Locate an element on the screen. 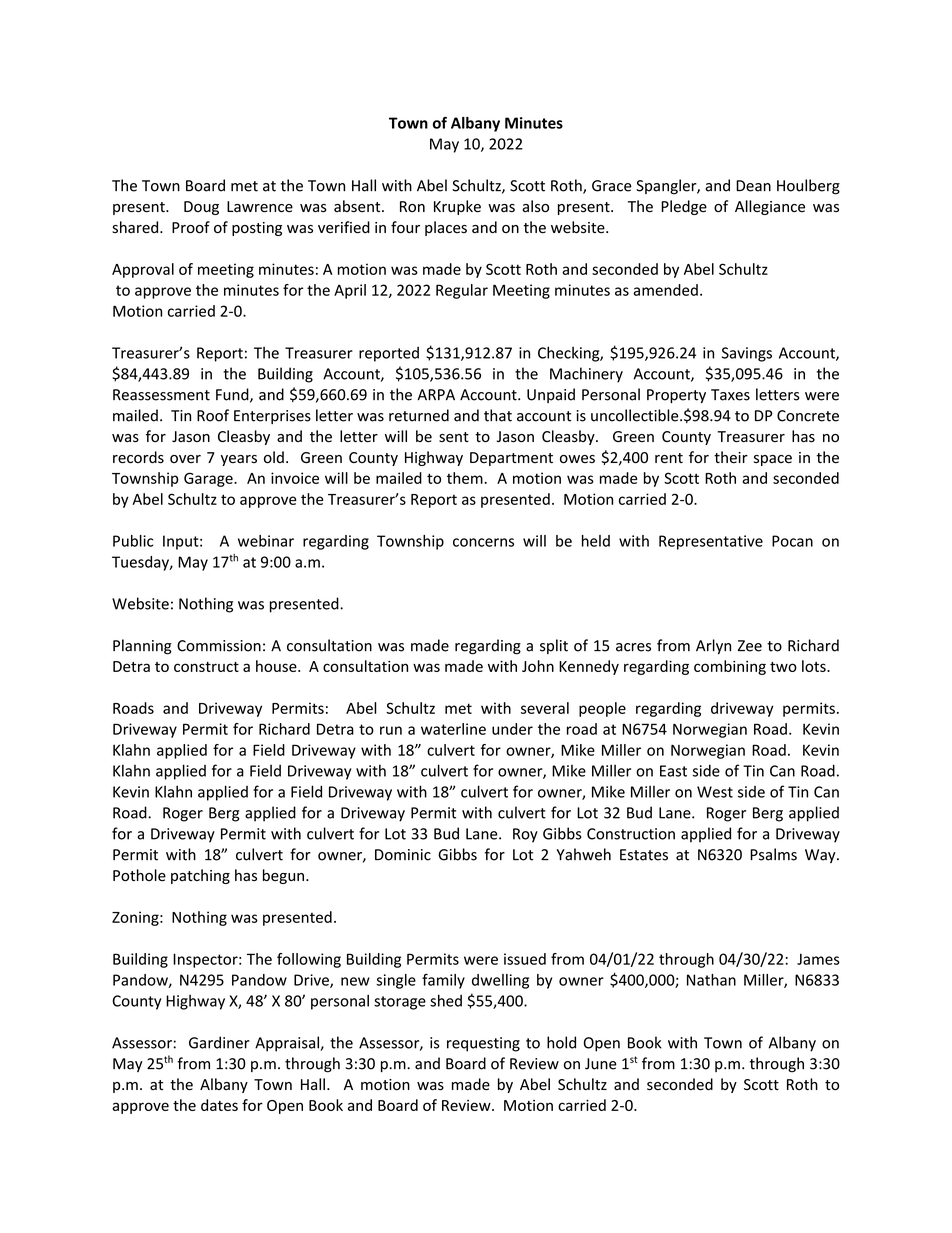 This screenshot has height=1233, width=952. places is located at coordinates (446, 228).
